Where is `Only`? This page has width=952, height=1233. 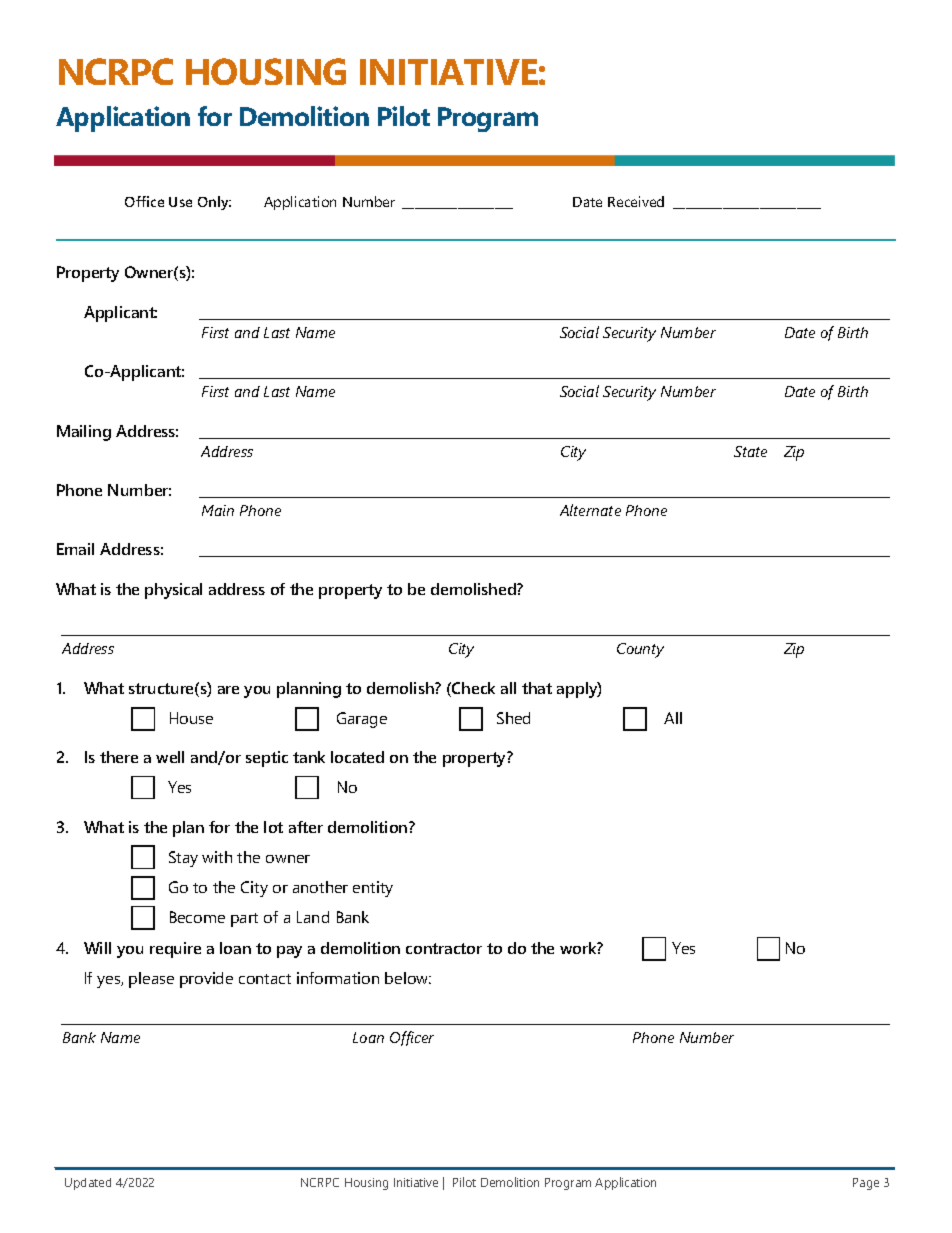
Only is located at coordinates (214, 203).
